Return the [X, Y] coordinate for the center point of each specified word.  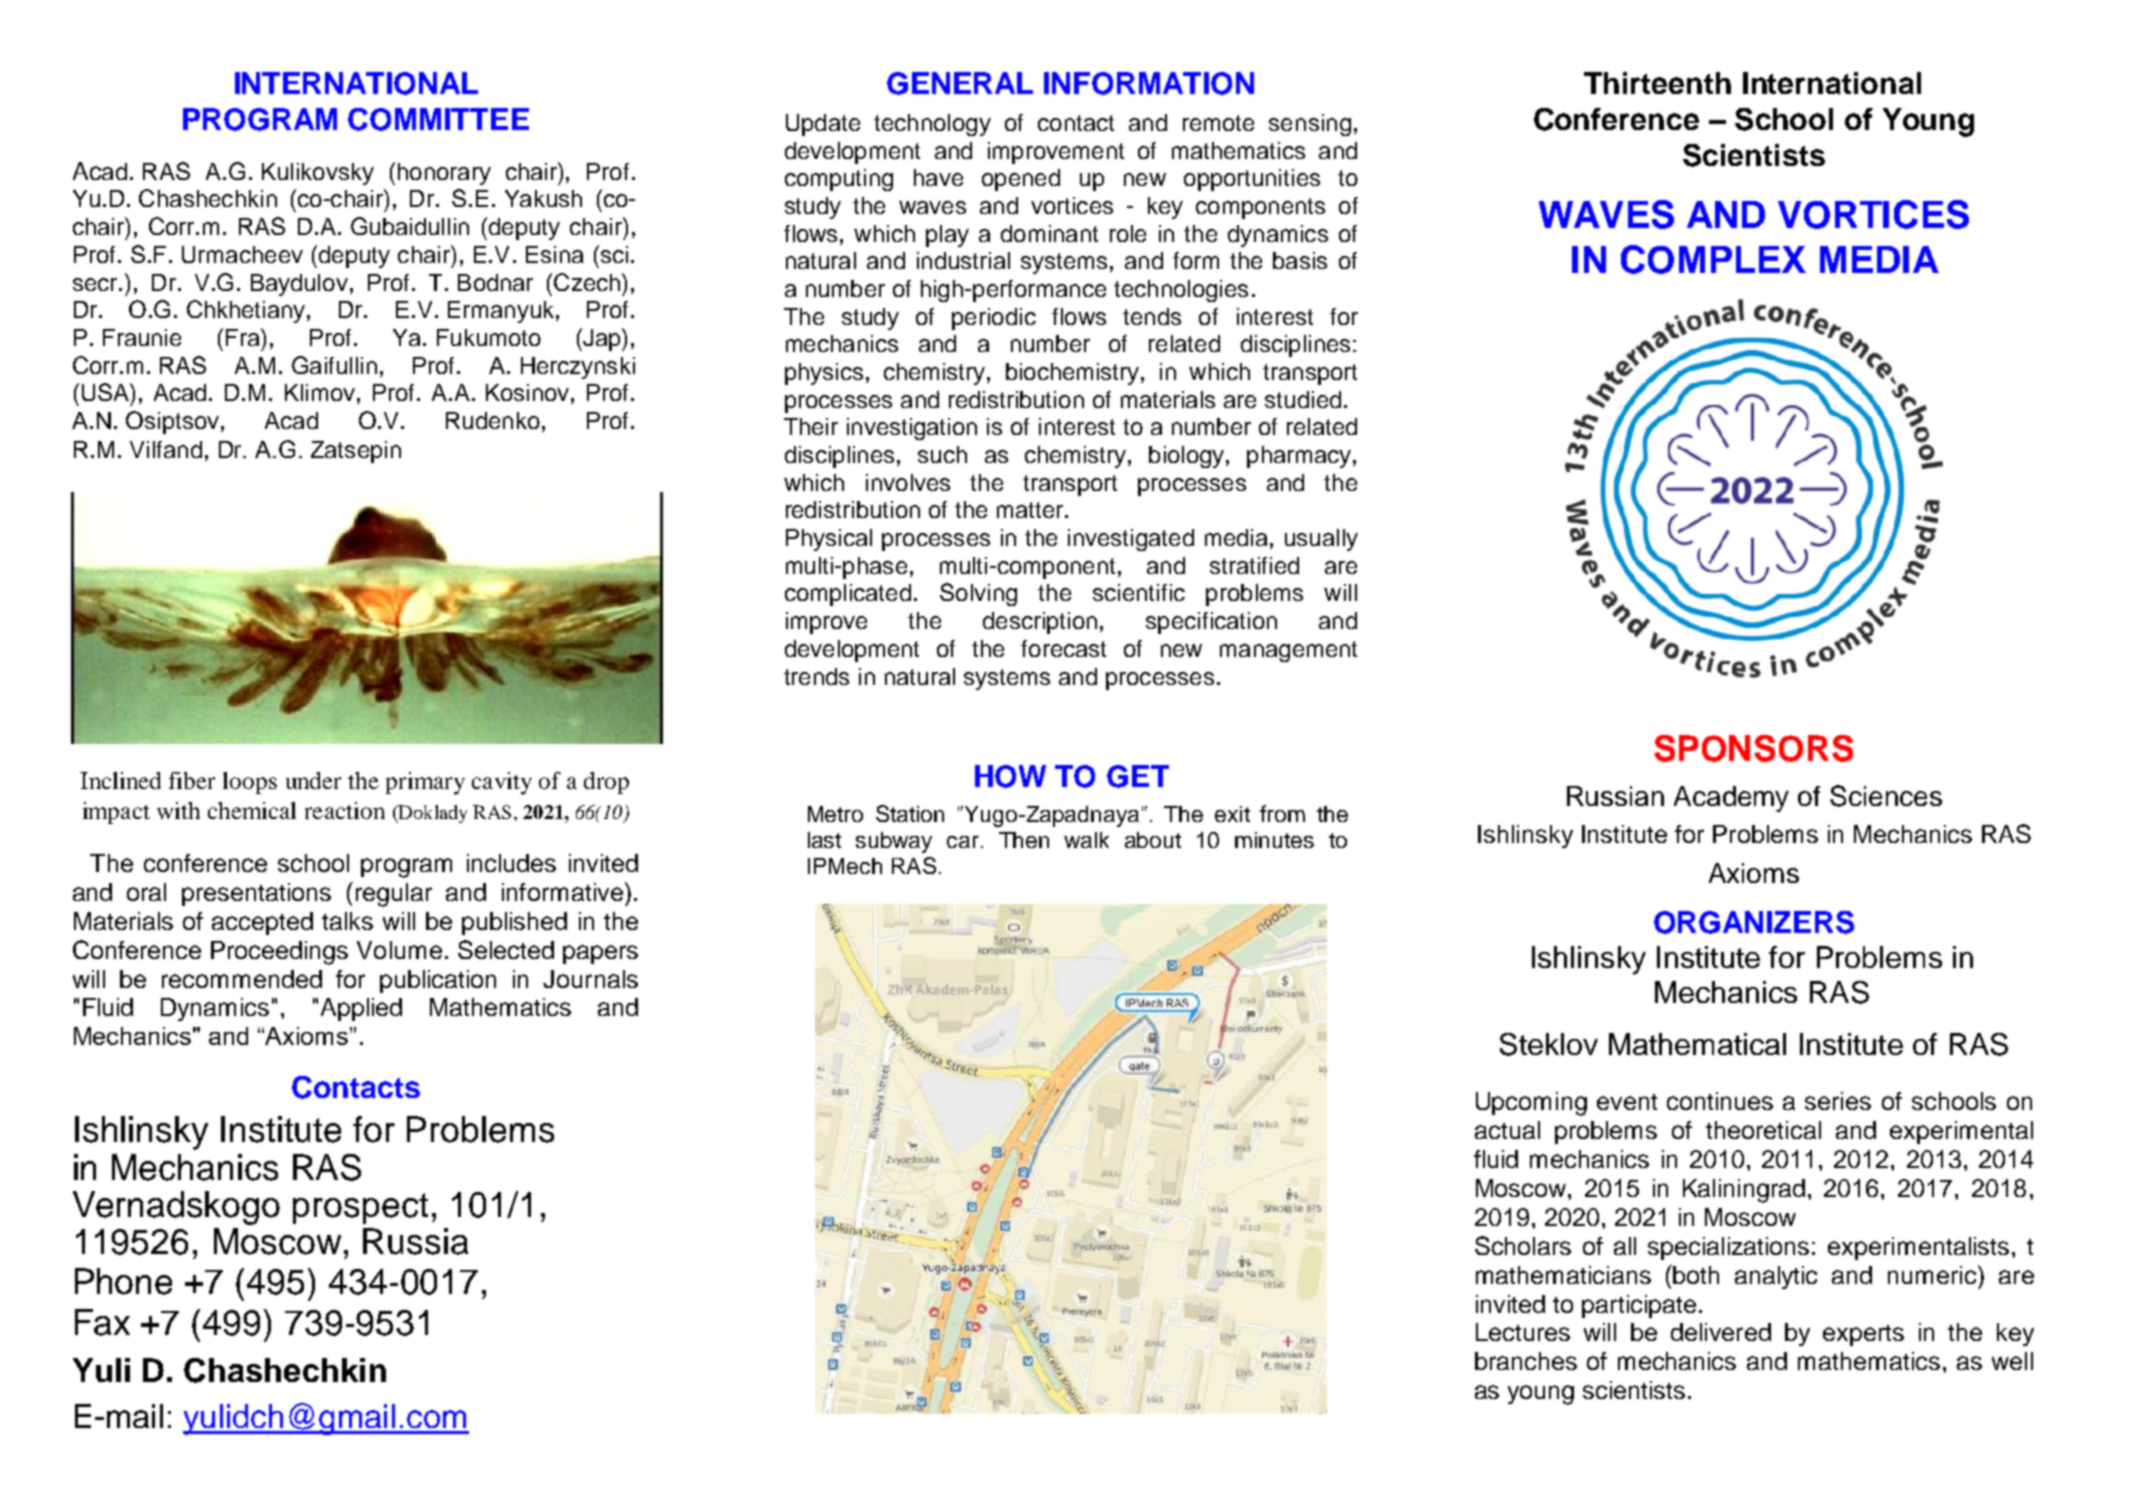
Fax [102, 1322]
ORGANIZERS [1754, 922]
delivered [1721, 1332]
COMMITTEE [438, 119]
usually [1321, 540]
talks [347, 921]
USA [106, 392]
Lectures [1523, 1332]
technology [932, 125]
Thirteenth [1657, 83]
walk [1086, 840]
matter [1031, 510]
